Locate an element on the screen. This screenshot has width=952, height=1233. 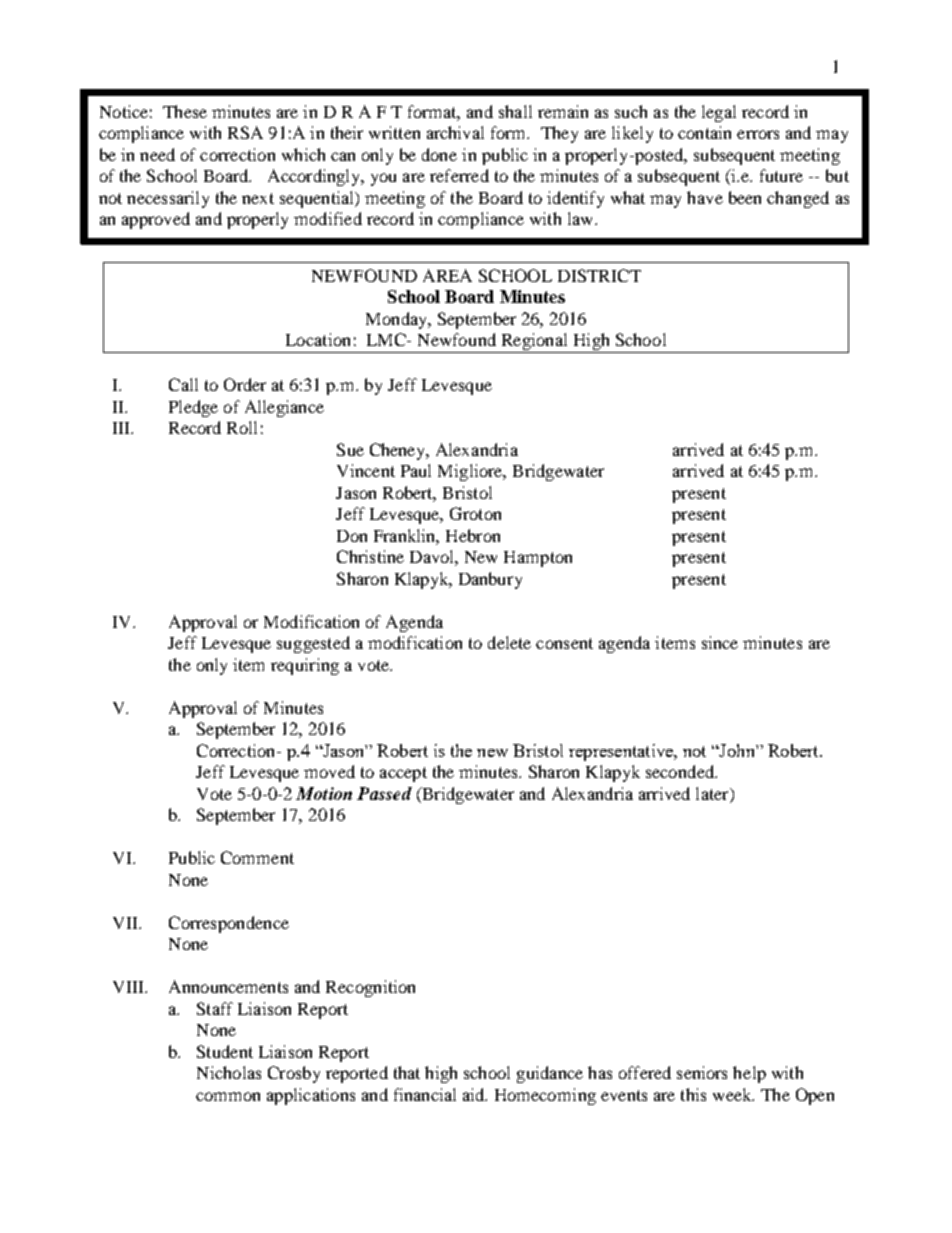
Comment is located at coordinates (257, 857).
